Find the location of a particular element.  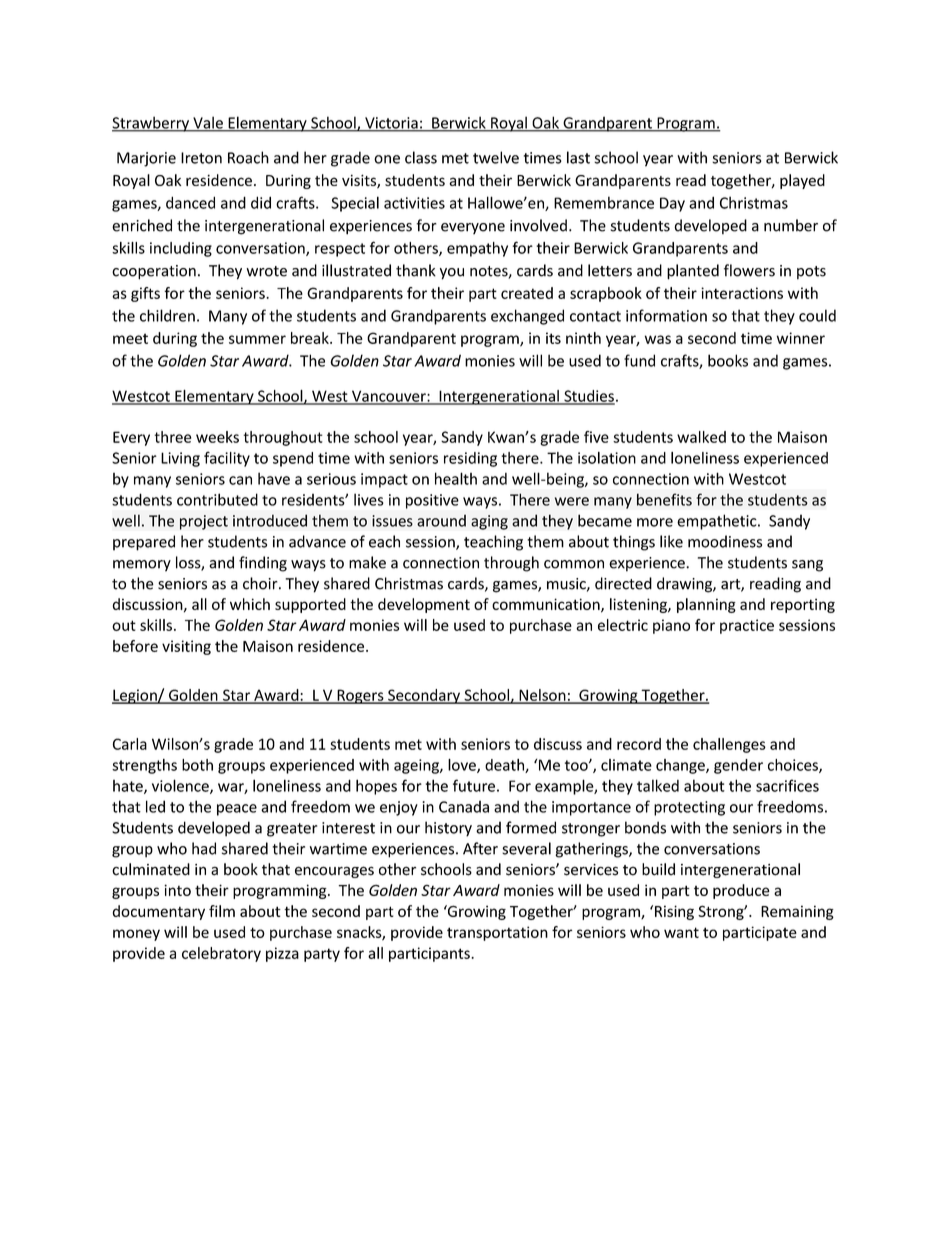

summer is located at coordinates (257, 339).
